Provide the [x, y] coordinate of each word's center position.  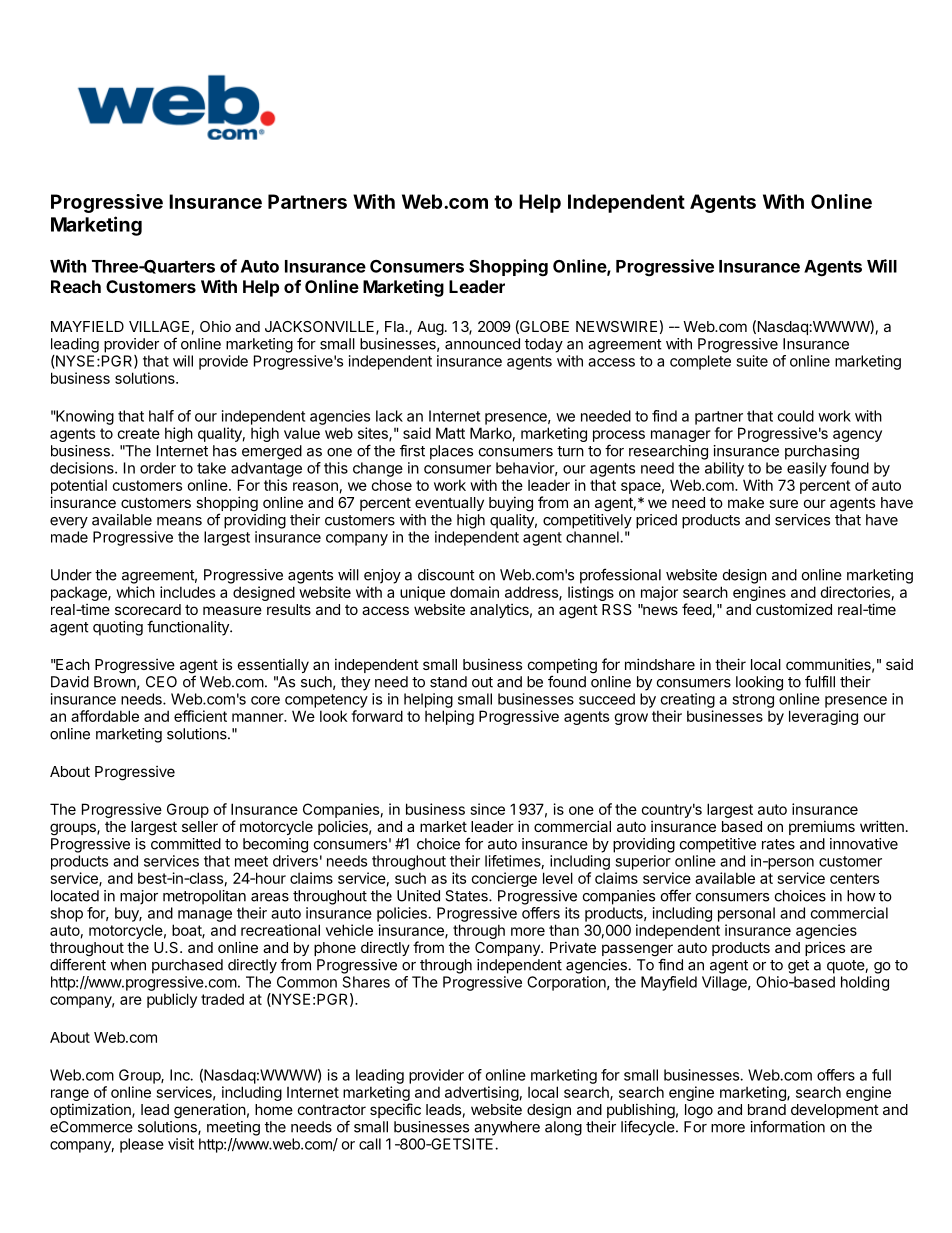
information [788, 1126]
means [179, 521]
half [161, 416]
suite [752, 361]
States [467, 896]
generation [210, 1111]
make [746, 502]
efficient [200, 716]
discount [446, 575]
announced [482, 344]
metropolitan [204, 897]
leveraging [823, 717]
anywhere [507, 1128]
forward [377, 716]
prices [825, 949]
